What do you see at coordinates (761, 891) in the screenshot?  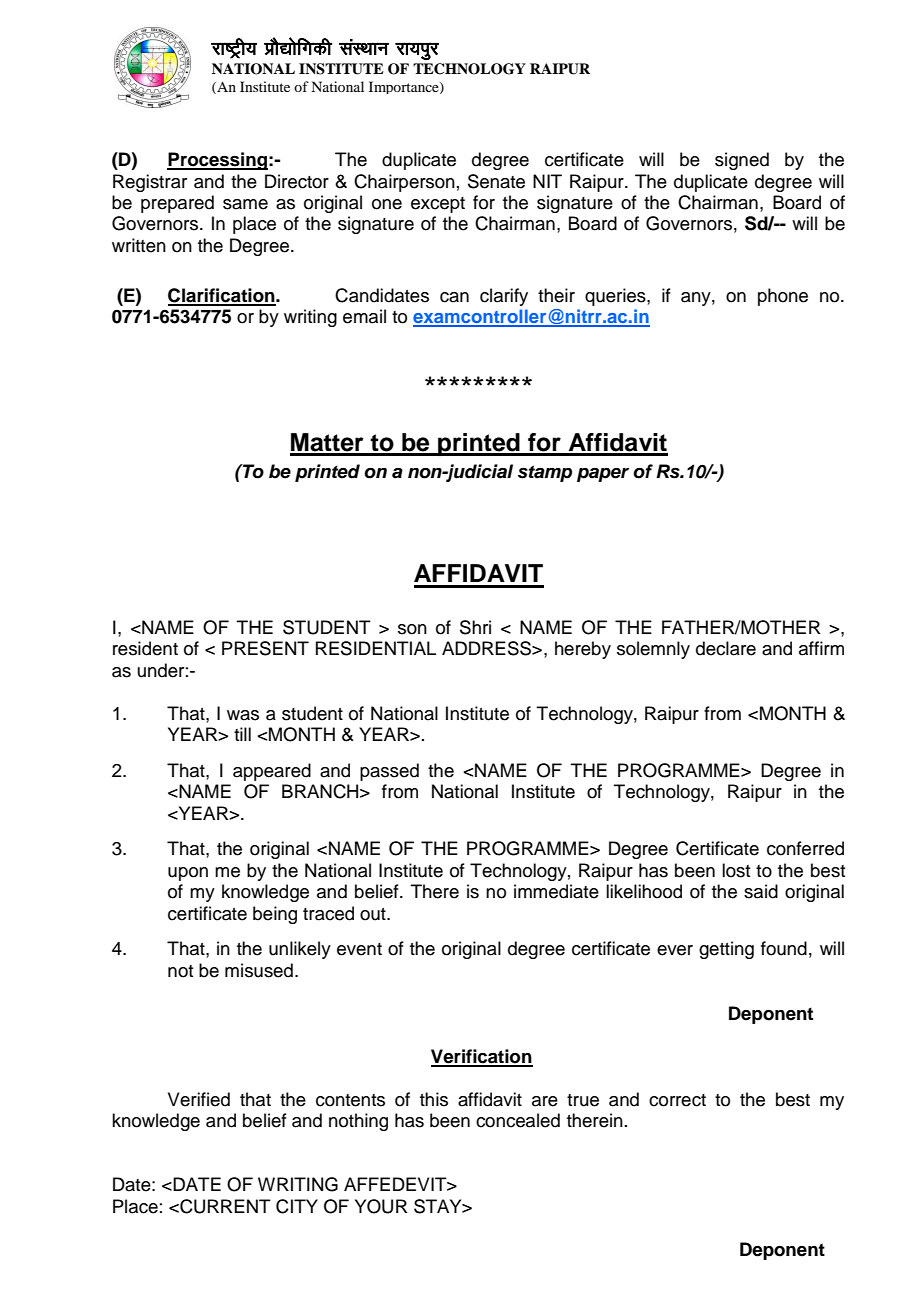 I see `said` at bounding box center [761, 891].
